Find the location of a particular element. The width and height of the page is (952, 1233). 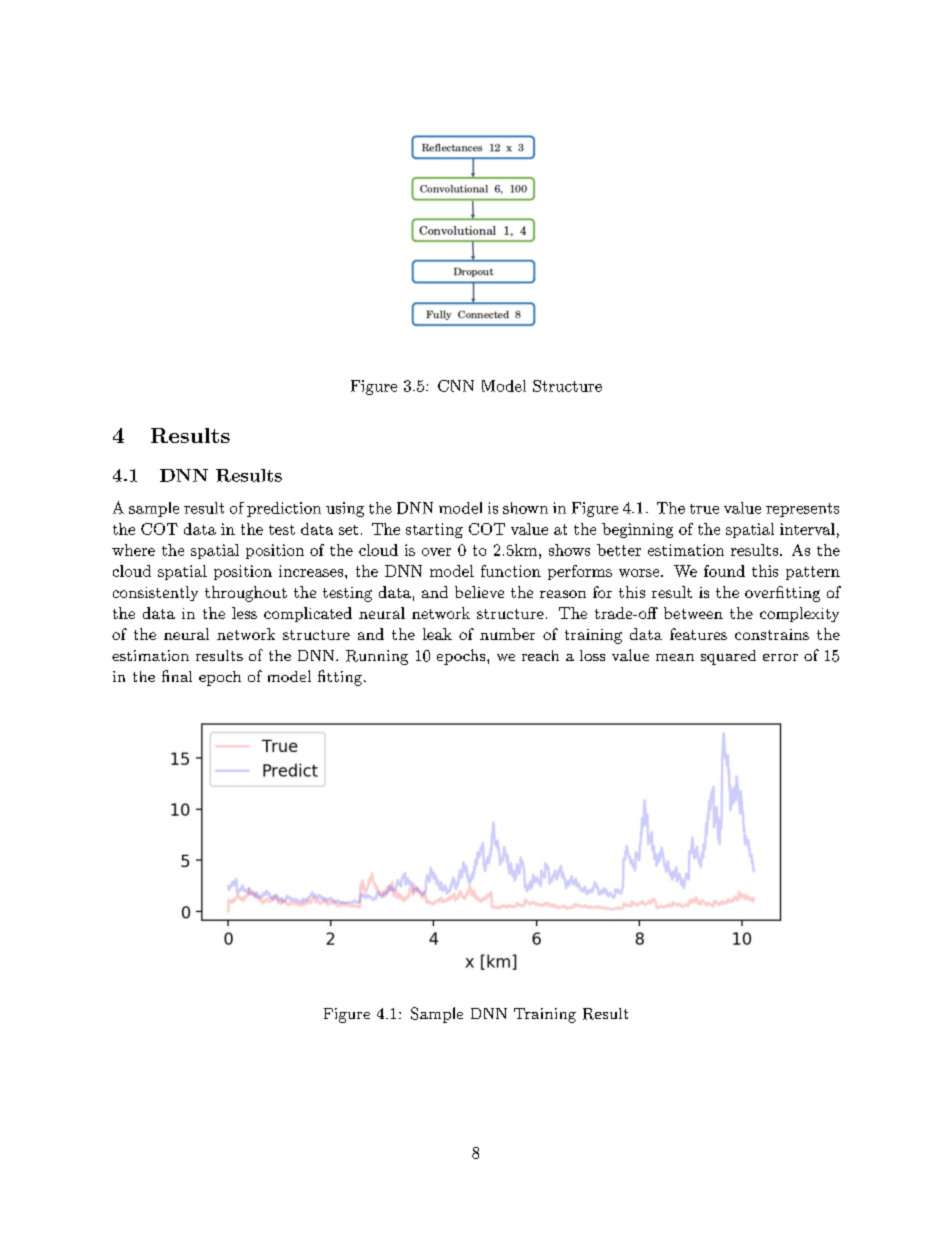

shown is located at coordinates (525, 508).
